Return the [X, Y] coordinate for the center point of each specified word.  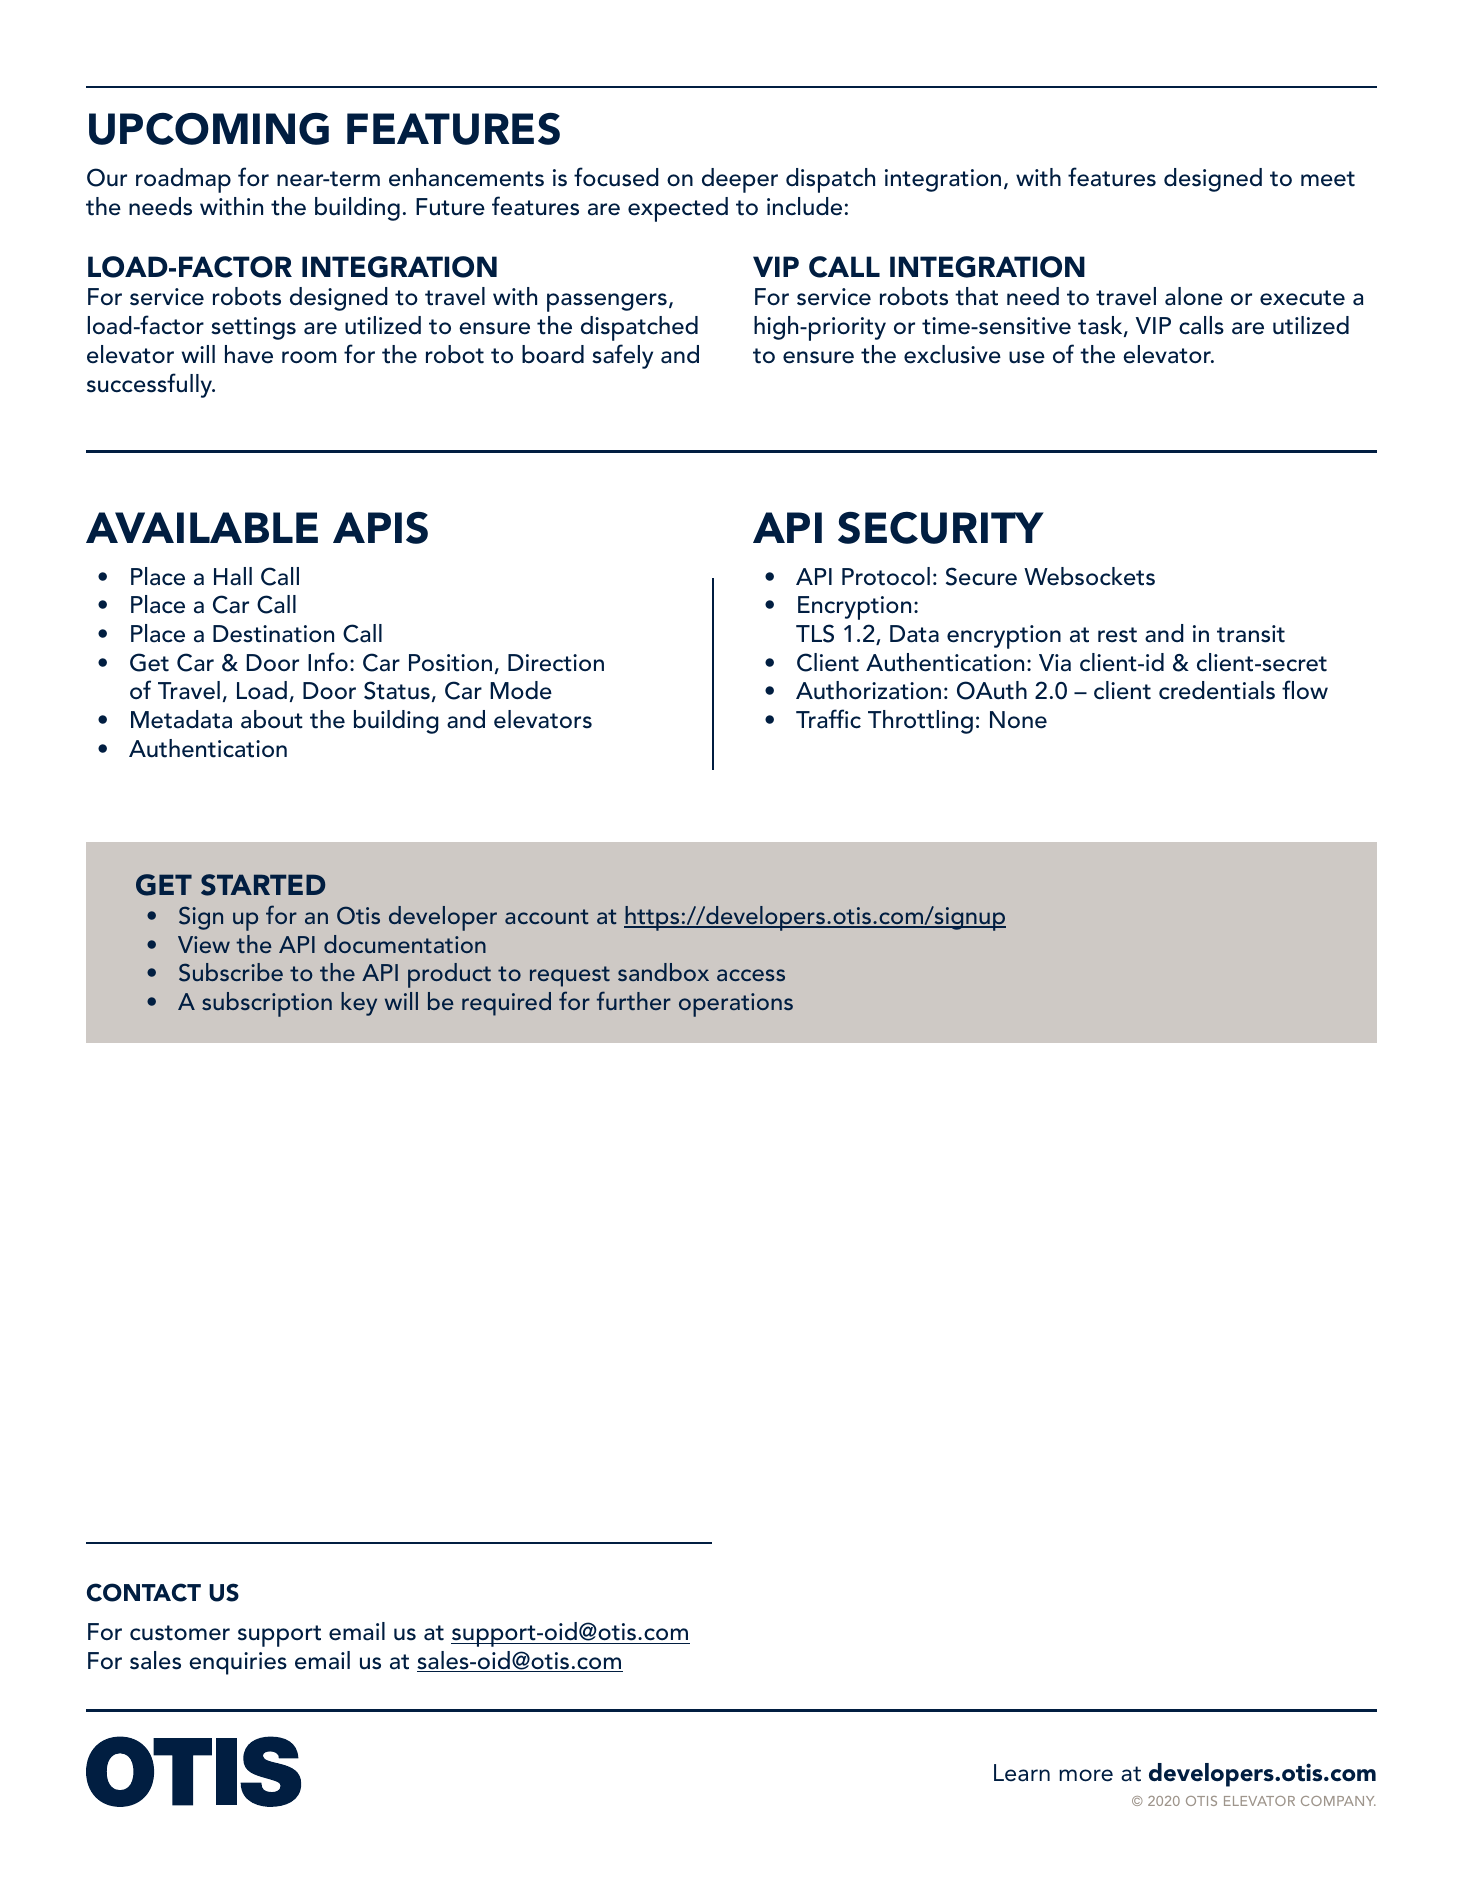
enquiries [238, 1663]
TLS [815, 633]
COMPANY [1338, 1801]
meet [1328, 179]
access [751, 975]
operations [736, 1005]
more [1086, 1775]
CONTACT [144, 1592]
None [1018, 720]
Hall [233, 576]
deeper [740, 180]
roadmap [183, 180]
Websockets [1089, 576]
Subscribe [231, 972]
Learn [1022, 1773]
